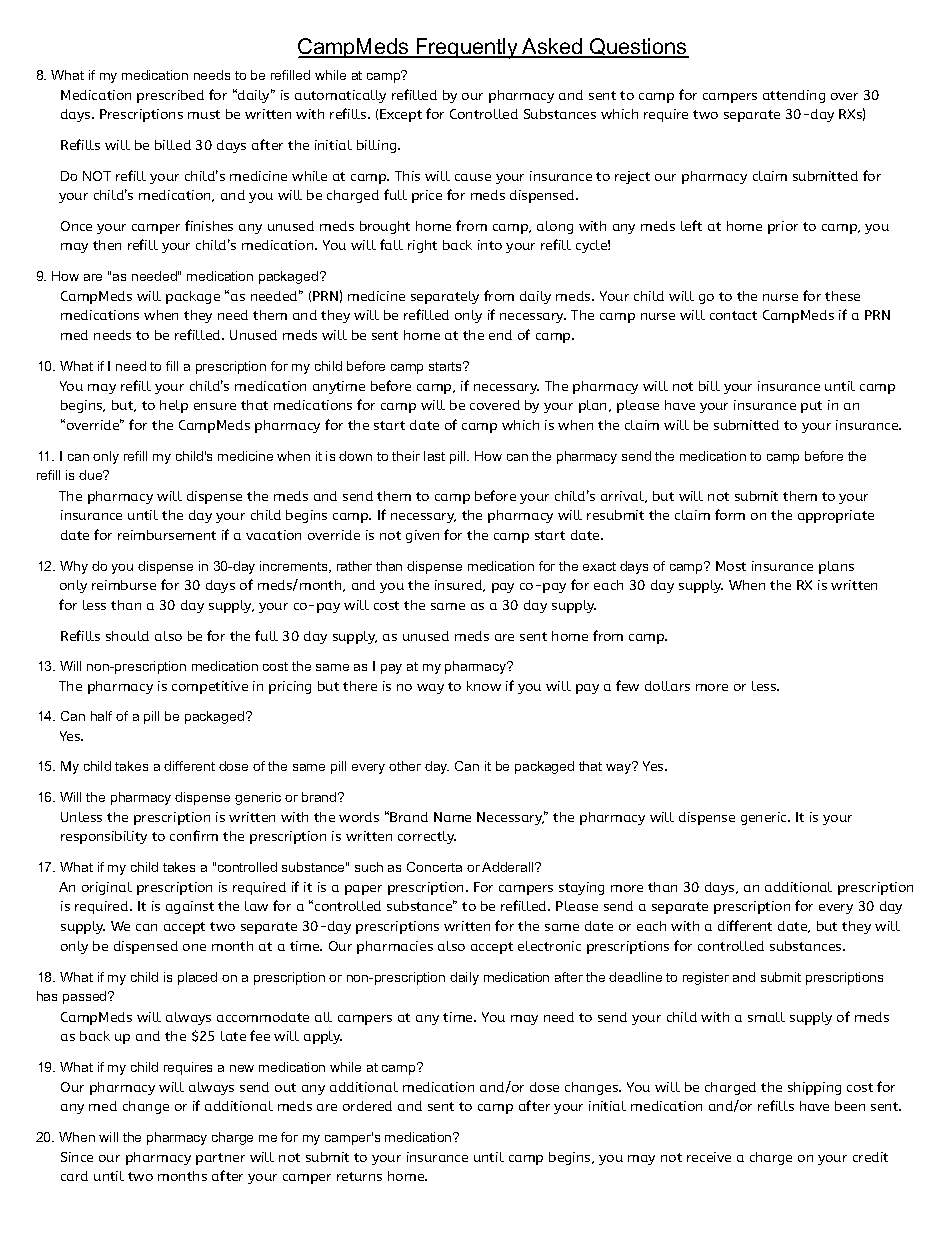 The height and width of the screenshot is (1233, 952). What do you see at coordinates (733, 315) in the screenshot?
I see `contact` at bounding box center [733, 315].
